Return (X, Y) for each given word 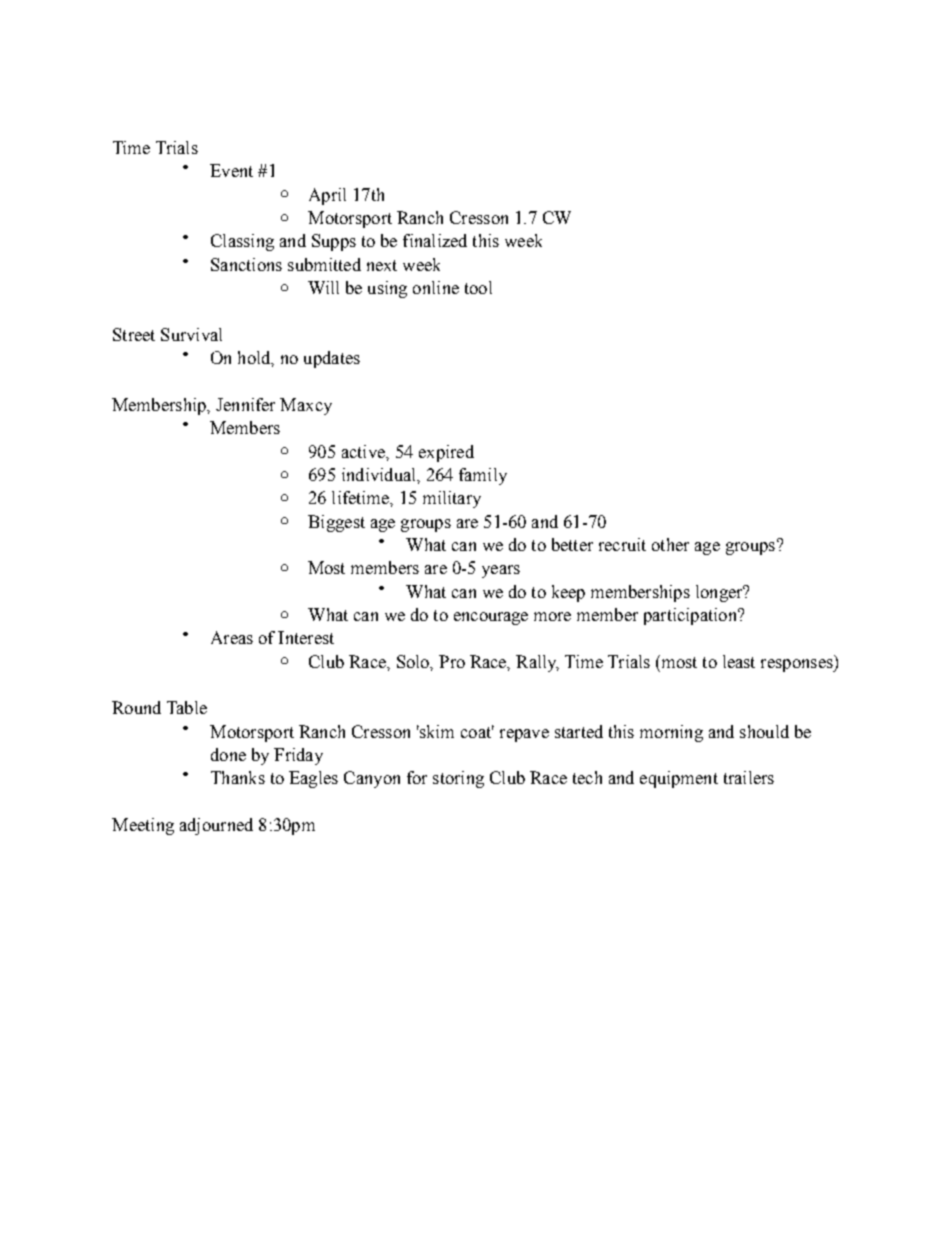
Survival (191, 334)
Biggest (336, 523)
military (452, 499)
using (387, 289)
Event (231, 170)
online (436, 287)
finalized (435, 240)
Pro (452, 661)
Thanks (238, 777)
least (739, 661)
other (670, 544)
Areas (232, 637)
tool (478, 287)
